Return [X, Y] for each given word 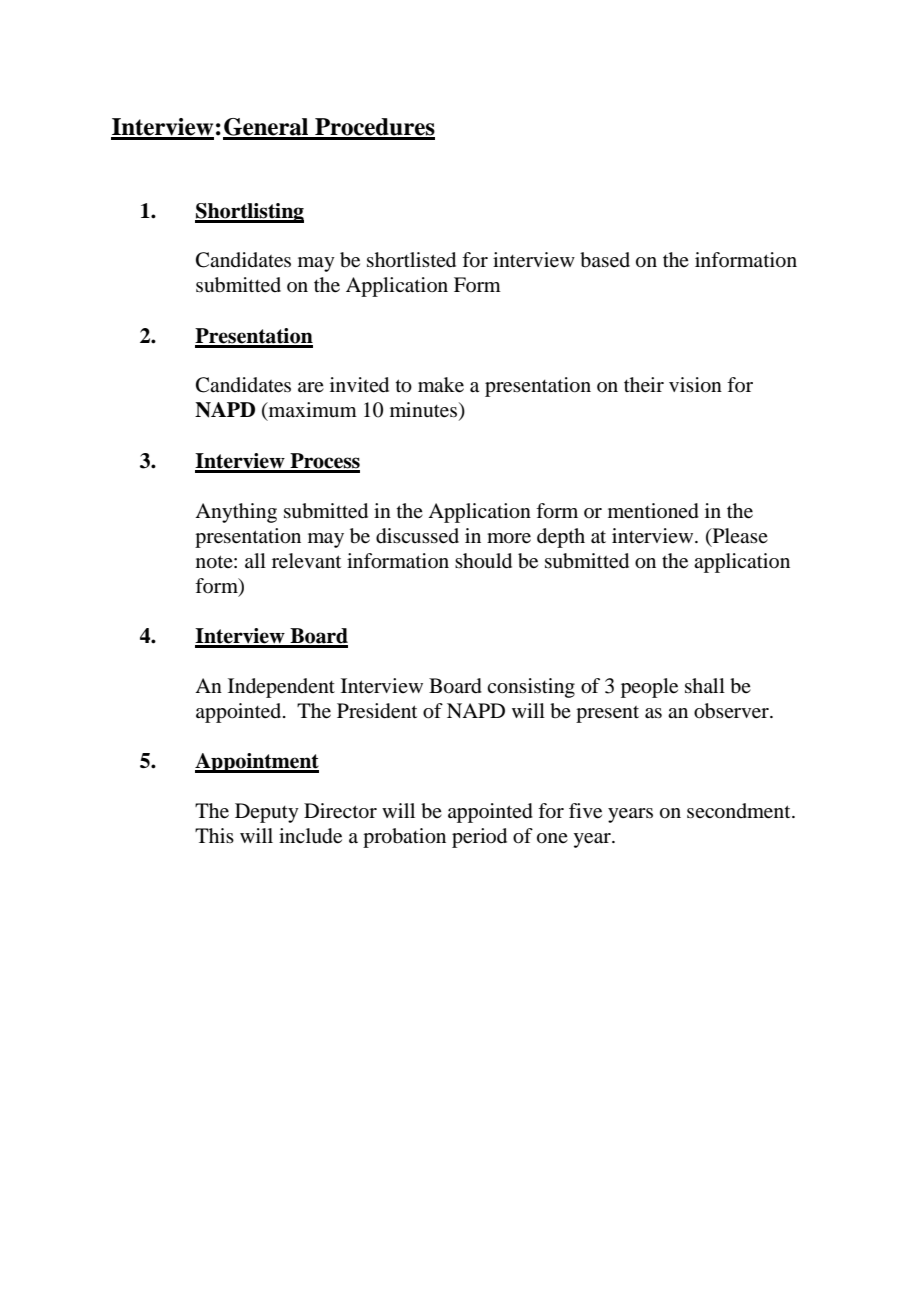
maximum [311, 411]
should [483, 561]
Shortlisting [249, 213]
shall [705, 685]
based [605, 260]
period [479, 838]
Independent [281, 688]
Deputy [267, 813]
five [585, 811]
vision [695, 385]
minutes [425, 411]
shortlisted [411, 260]
